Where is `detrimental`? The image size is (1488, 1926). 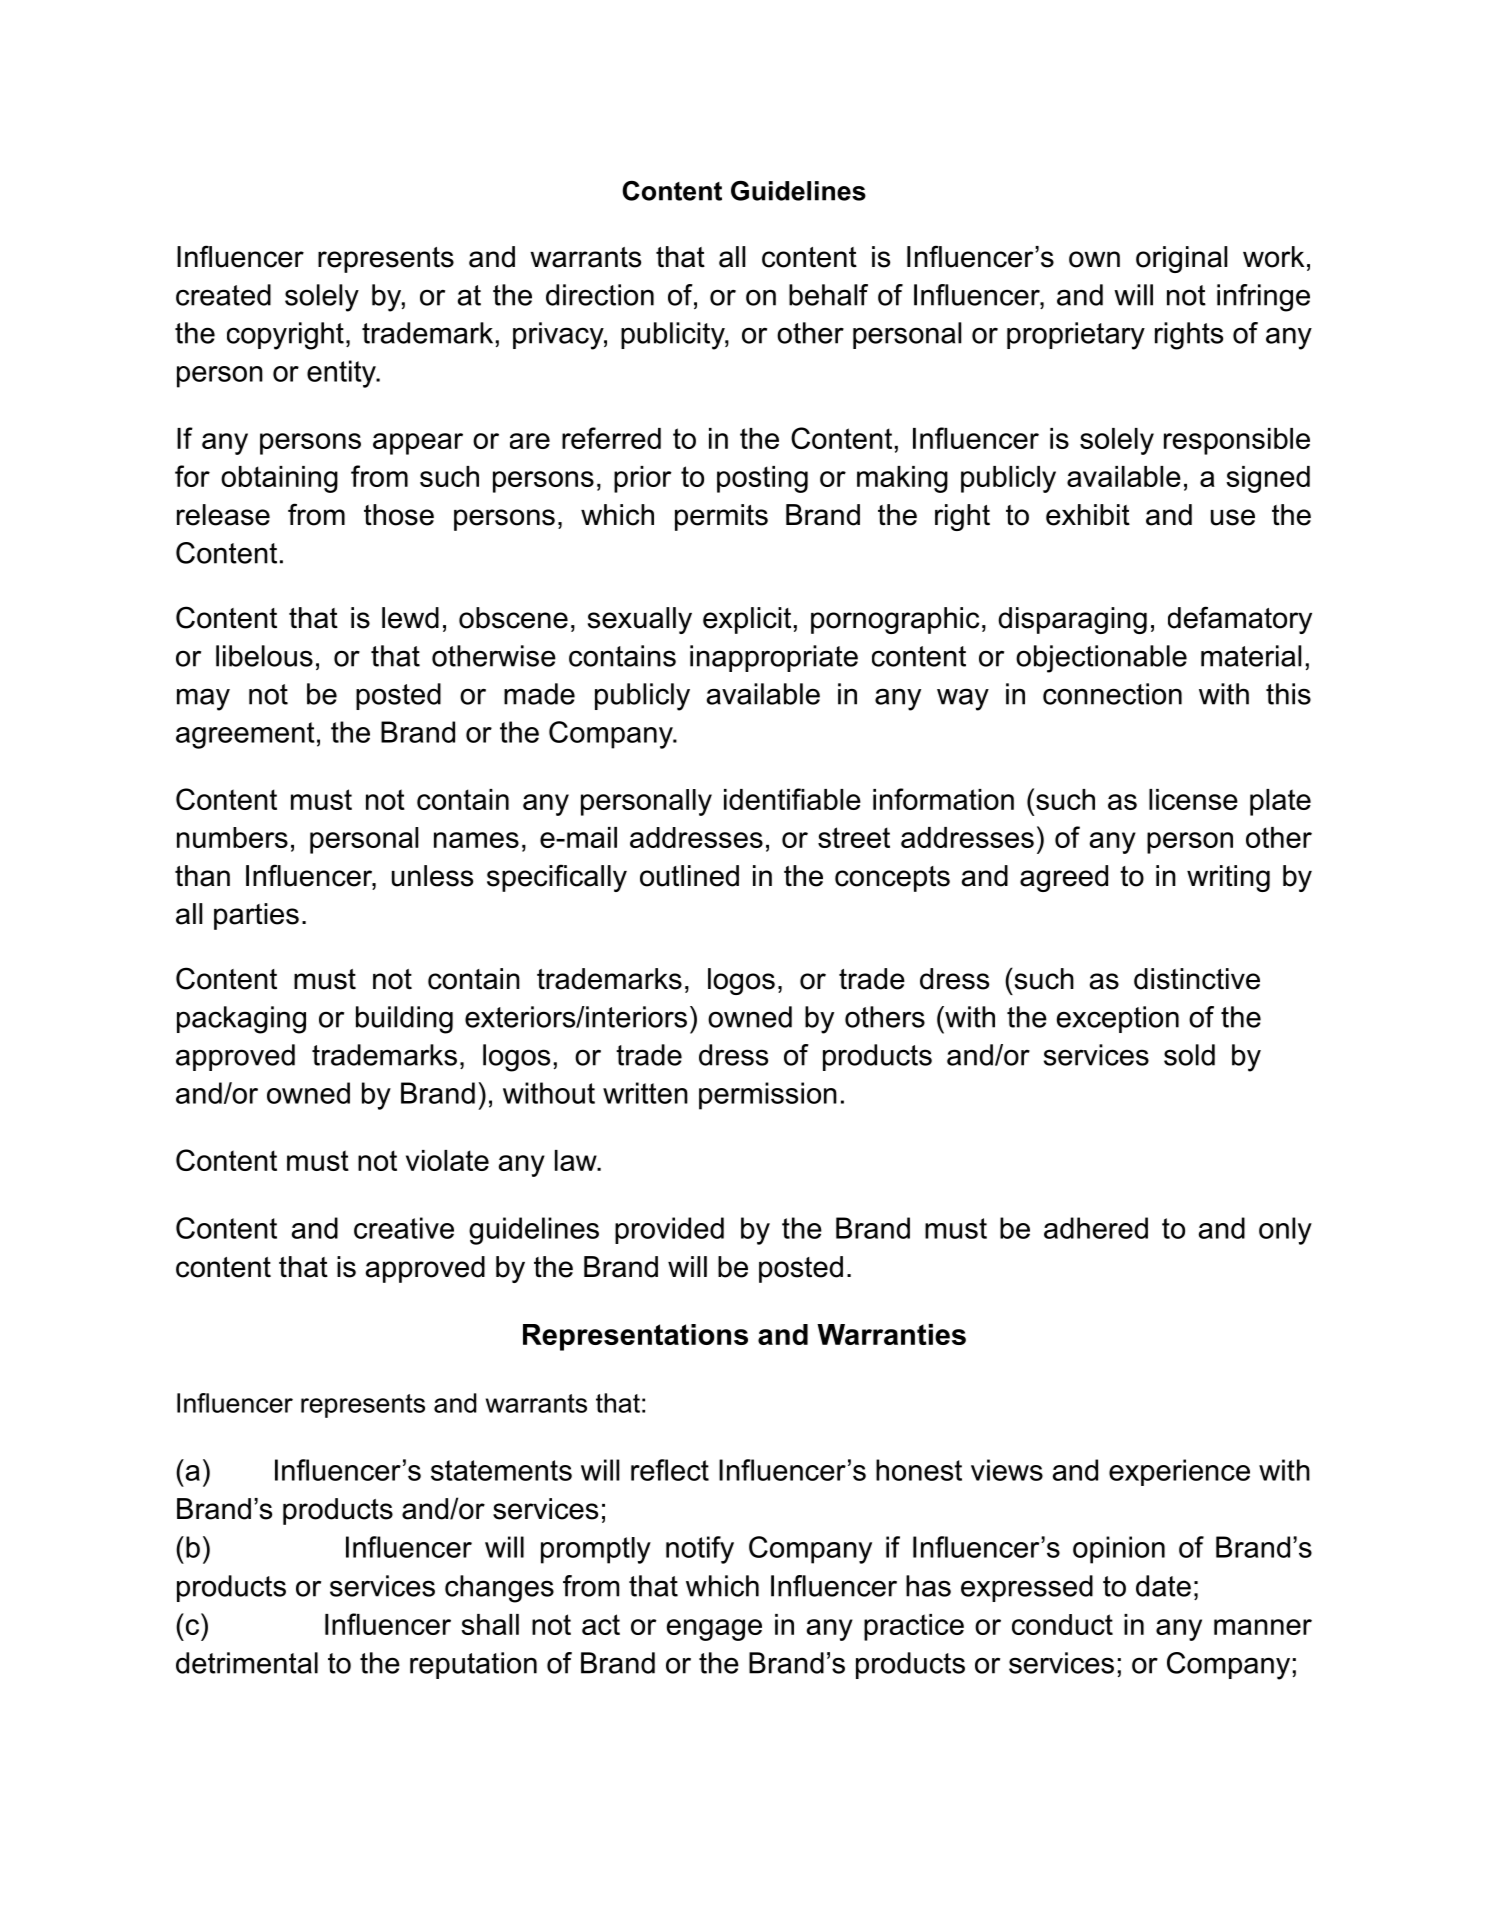 detrimental is located at coordinates (247, 1663).
